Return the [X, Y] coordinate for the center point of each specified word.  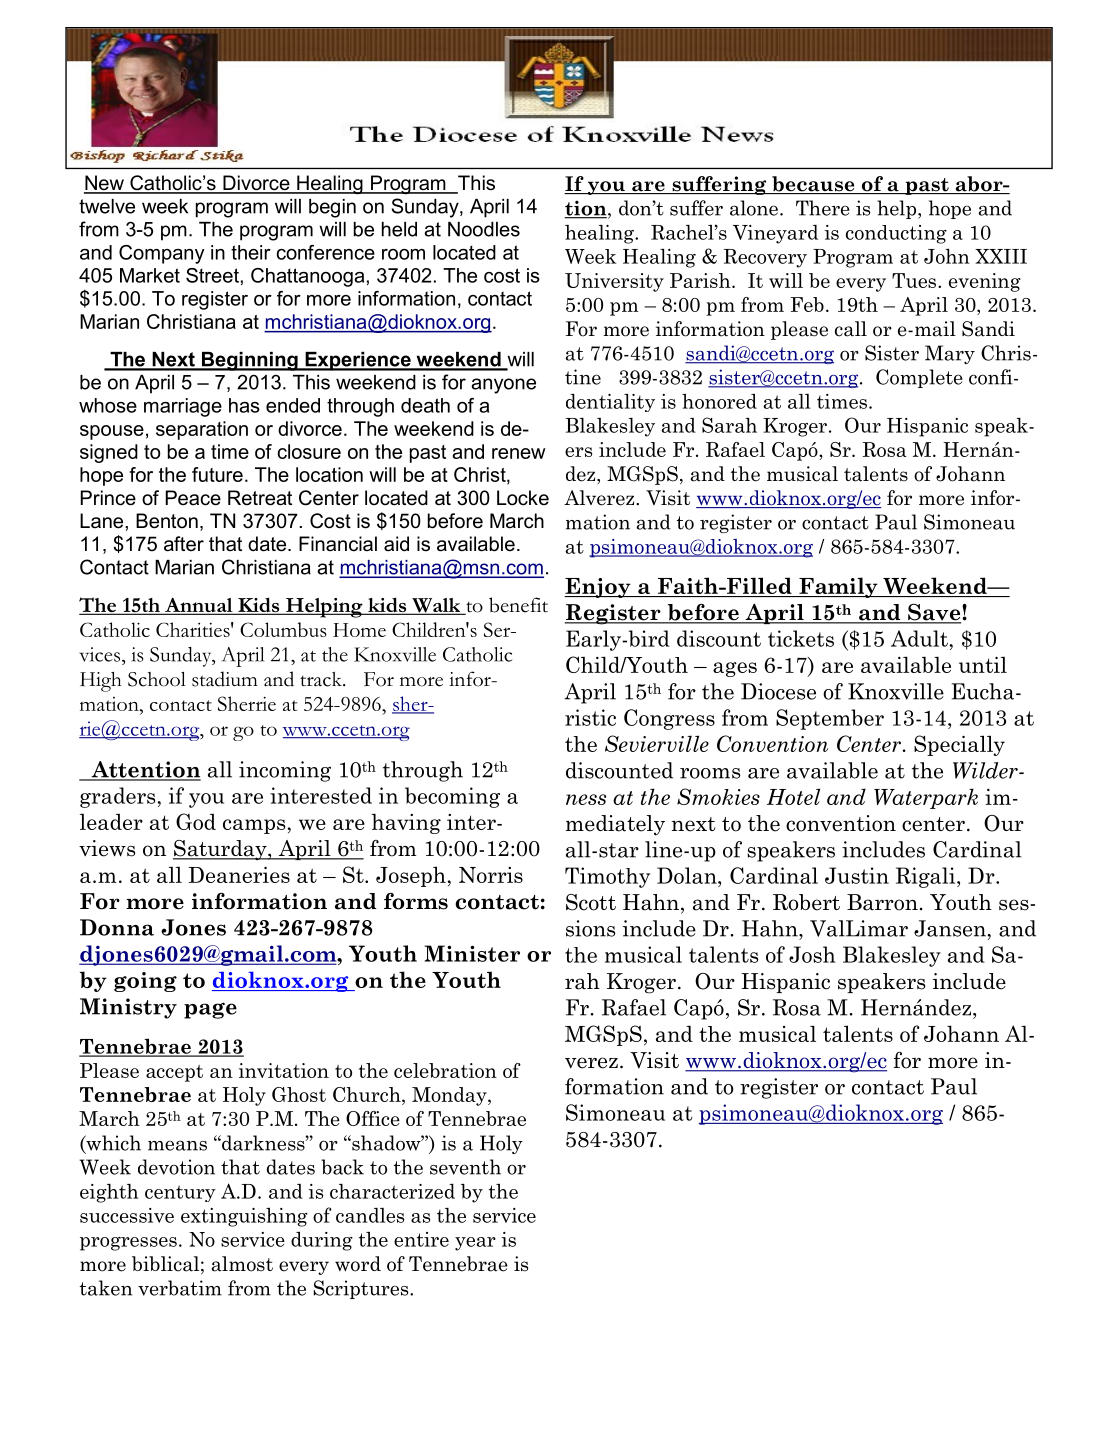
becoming [452, 797]
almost [242, 1264]
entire [421, 1239]
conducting [896, 234]
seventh [465, 1167]
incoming [285, 771]
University [614, 282]
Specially [959, 745]
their [251, 252]
